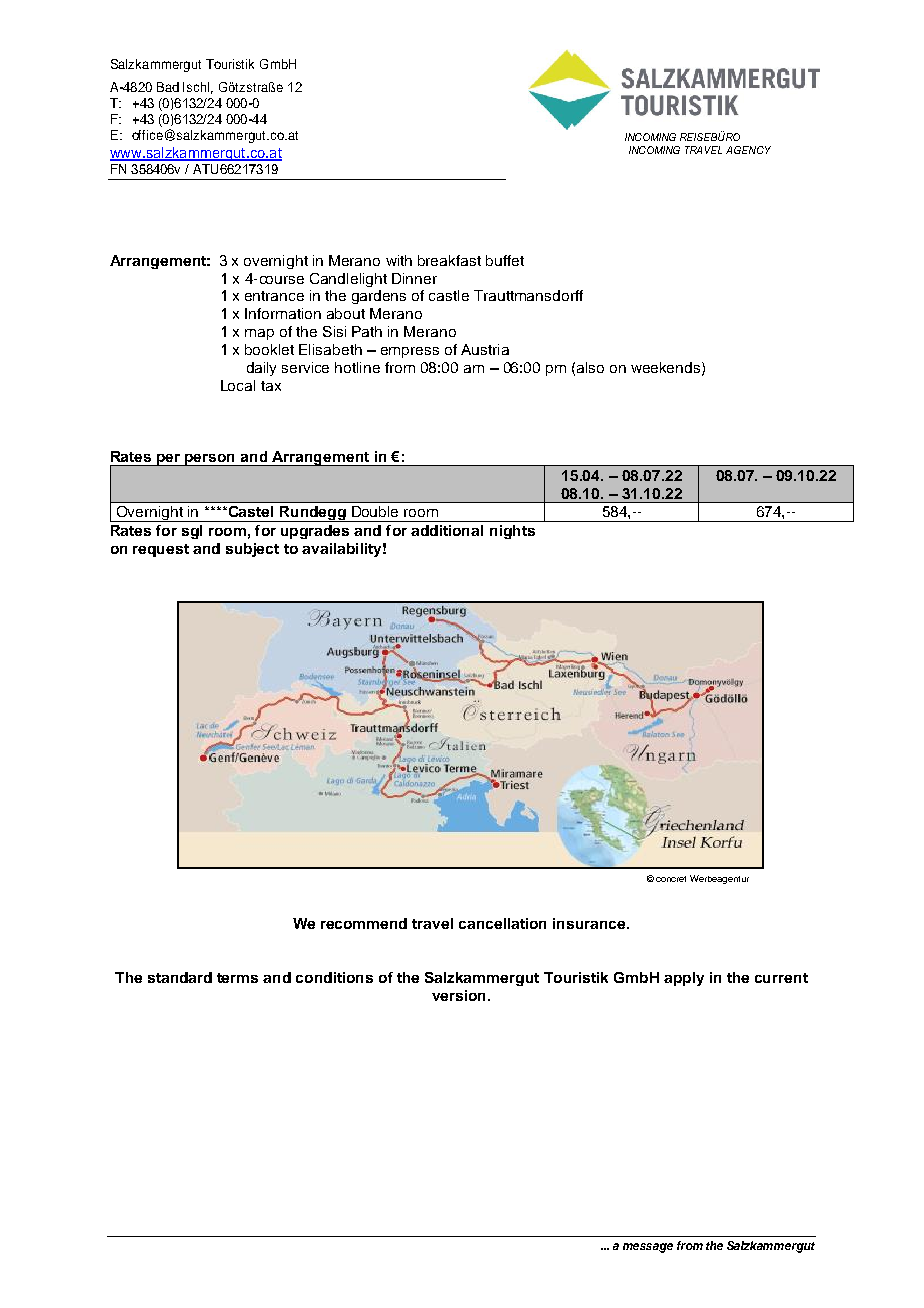 The width and height of the page is (924, 1308). I want to click on person, so click(210, 460).
